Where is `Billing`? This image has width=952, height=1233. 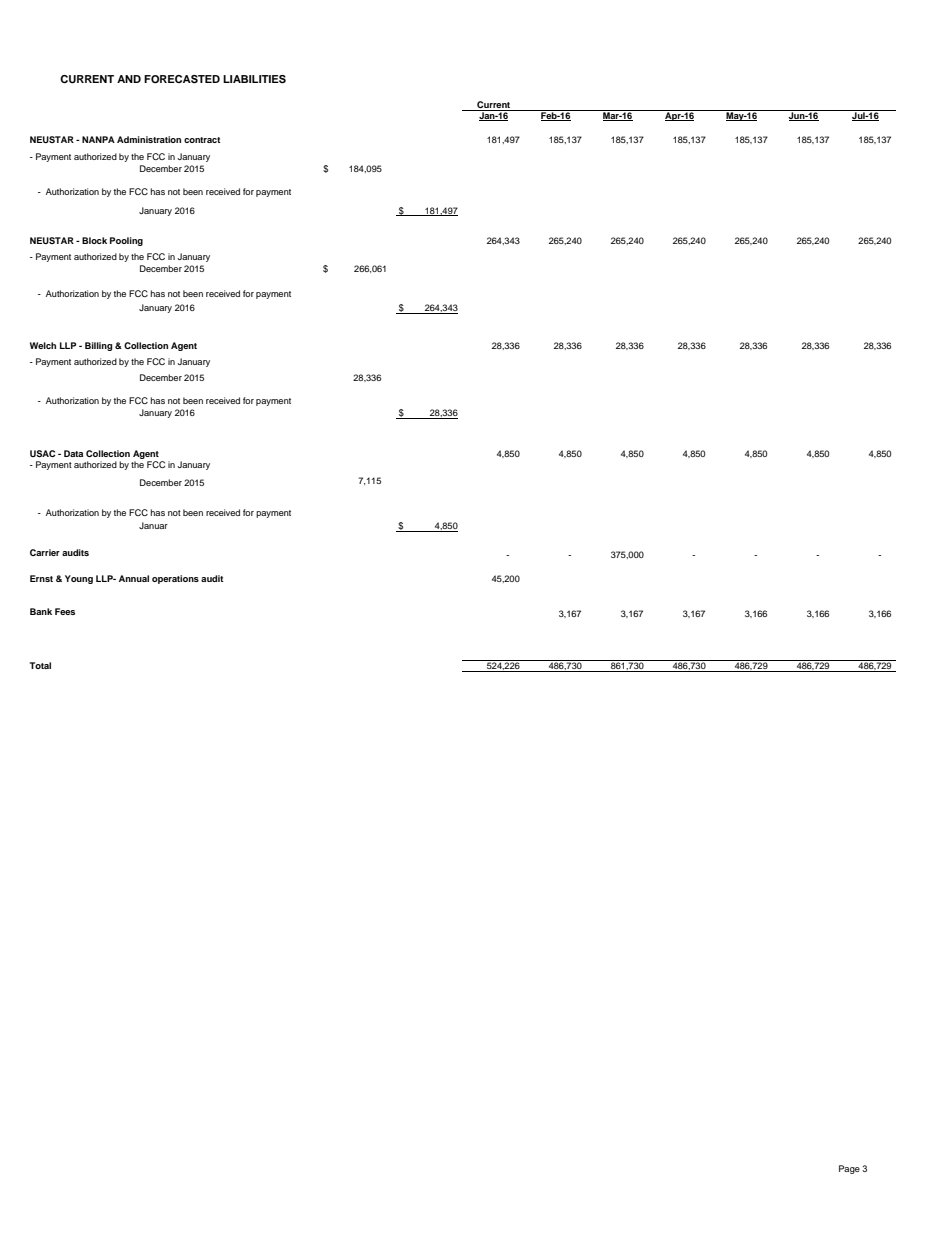
Billing is located at coordinates (98, 346).
